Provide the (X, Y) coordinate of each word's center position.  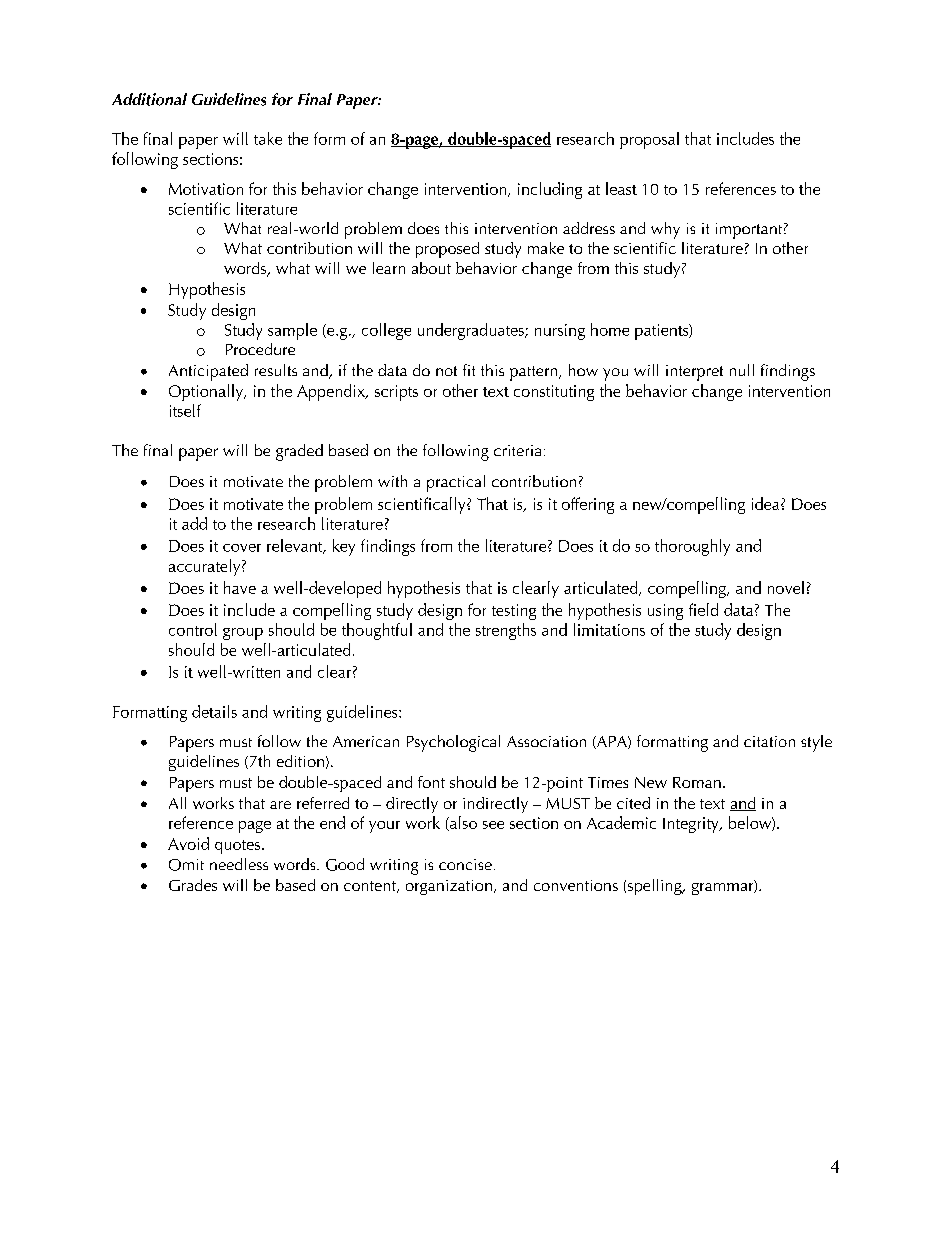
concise (465, 864)
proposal (649, 140)
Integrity (692, 825)
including (550, 190)
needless (239, 864)
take (268, 138)
